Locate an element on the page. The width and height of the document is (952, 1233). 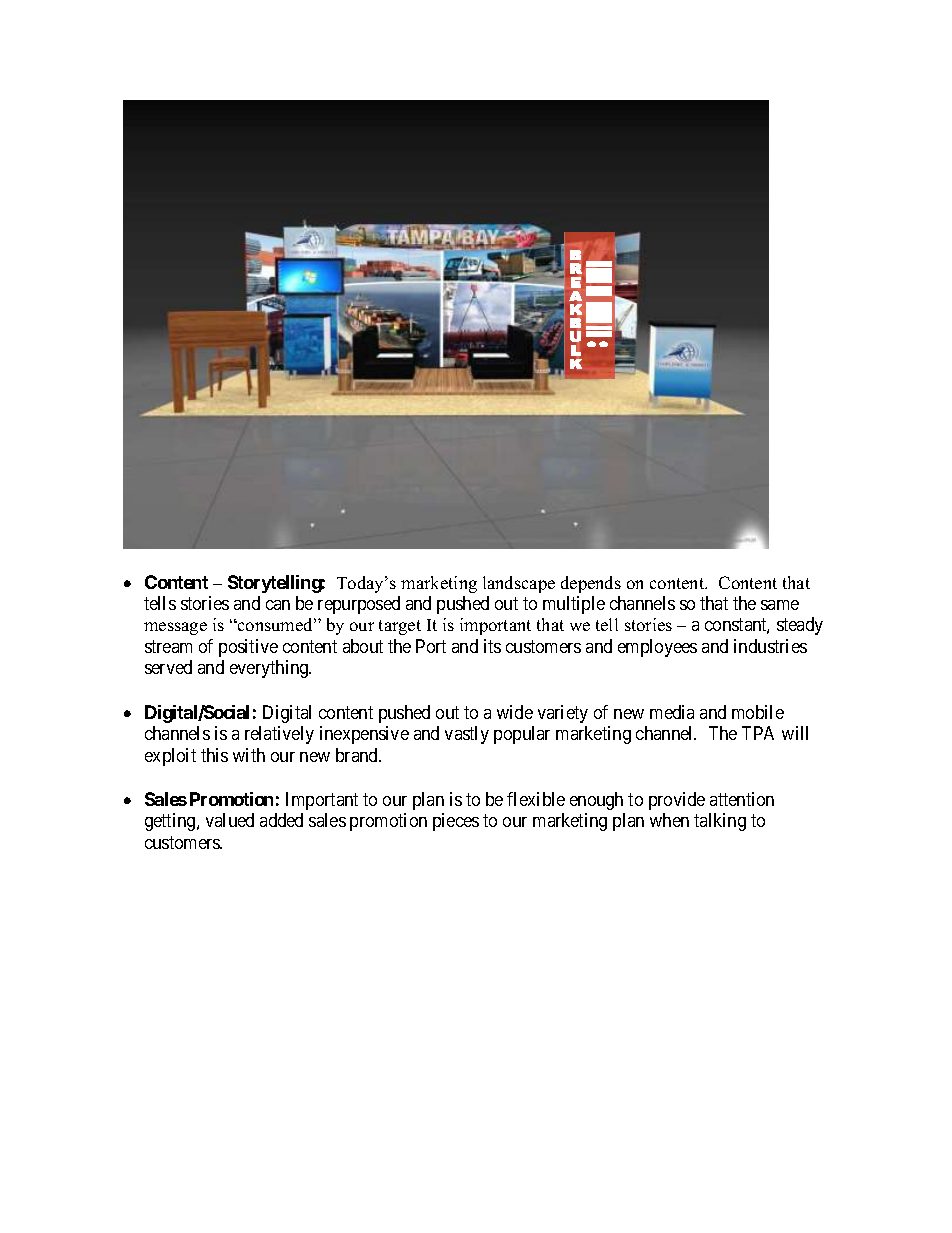
relatively is located at coordinates (279, 735).
